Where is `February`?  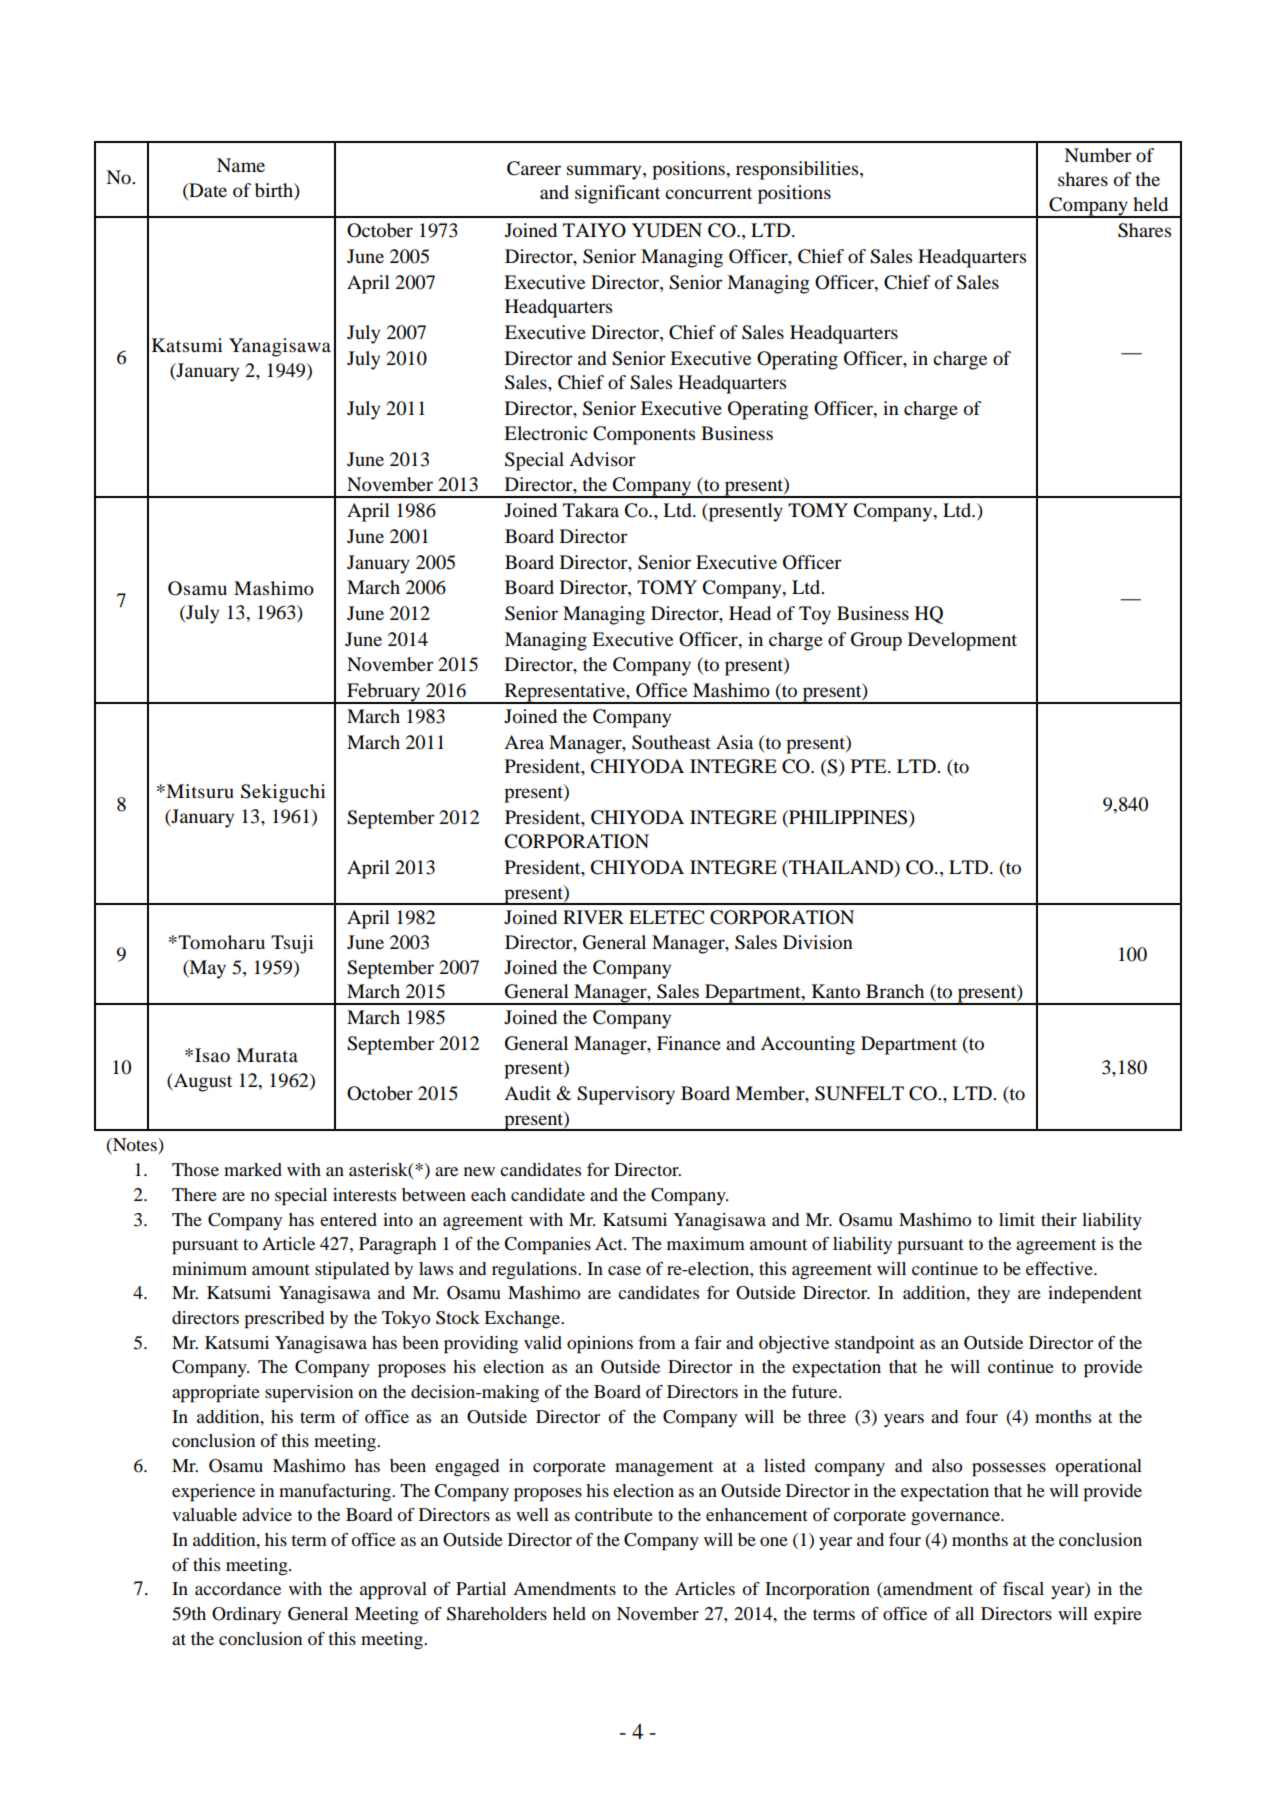 February is located at coordinates (384, 693).
